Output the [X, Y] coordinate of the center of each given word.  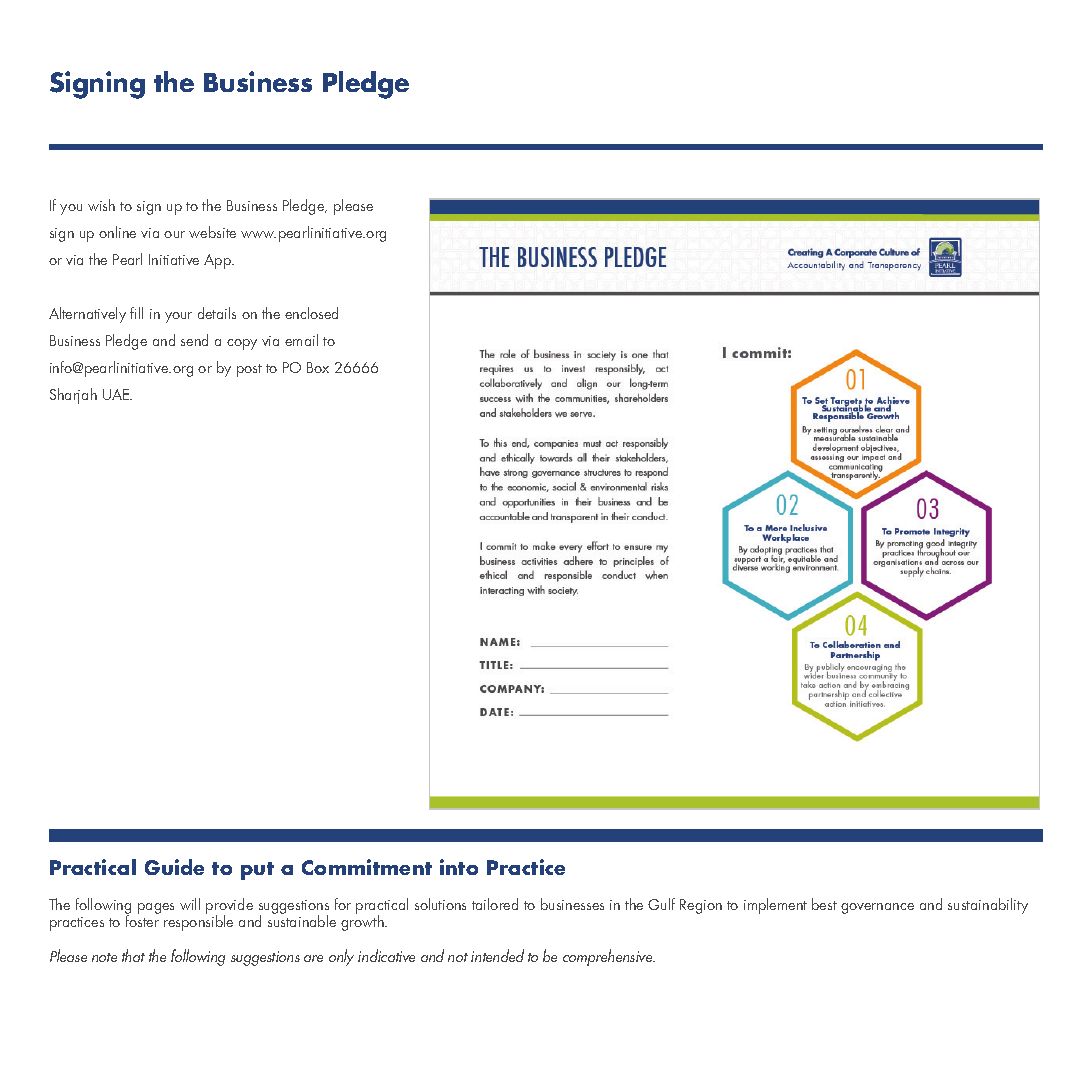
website [212, 232]
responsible [198, 922]
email [301, 340]
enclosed [311, 313]
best [824, 904]
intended [497, 955]
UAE [117, 394]
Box [318, 367]
